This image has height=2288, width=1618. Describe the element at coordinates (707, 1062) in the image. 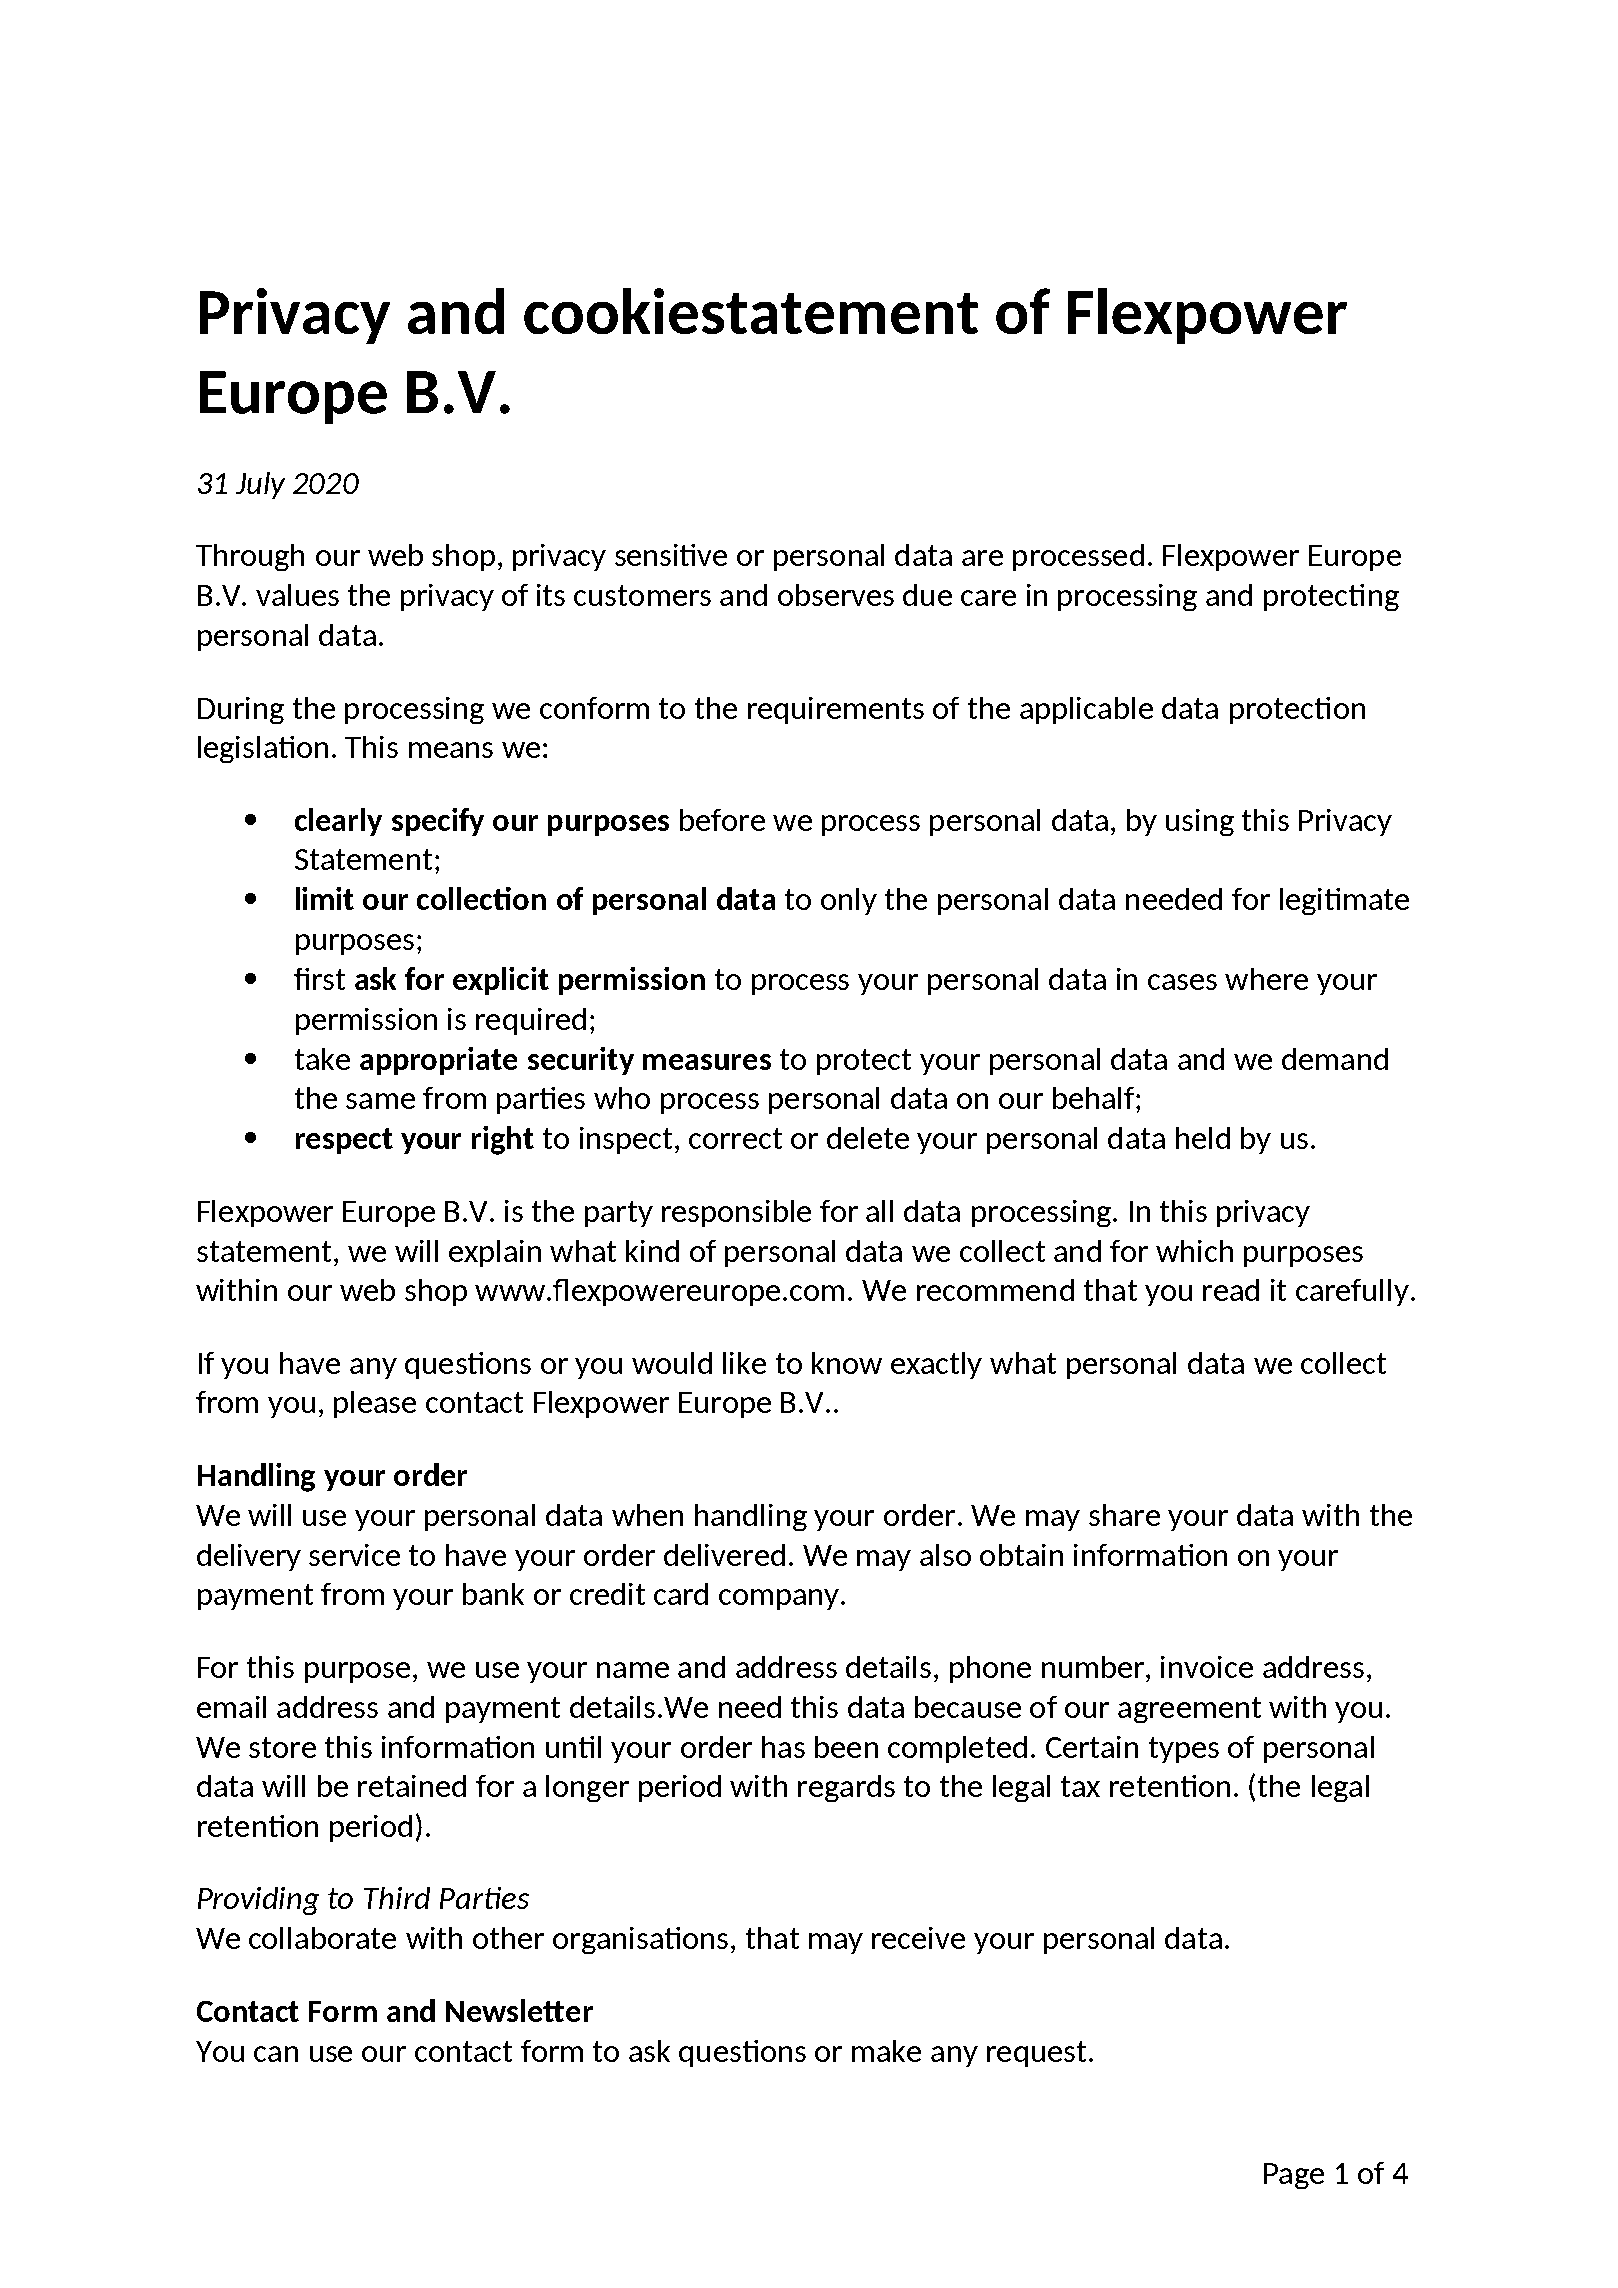

I see `measures` at that location.
